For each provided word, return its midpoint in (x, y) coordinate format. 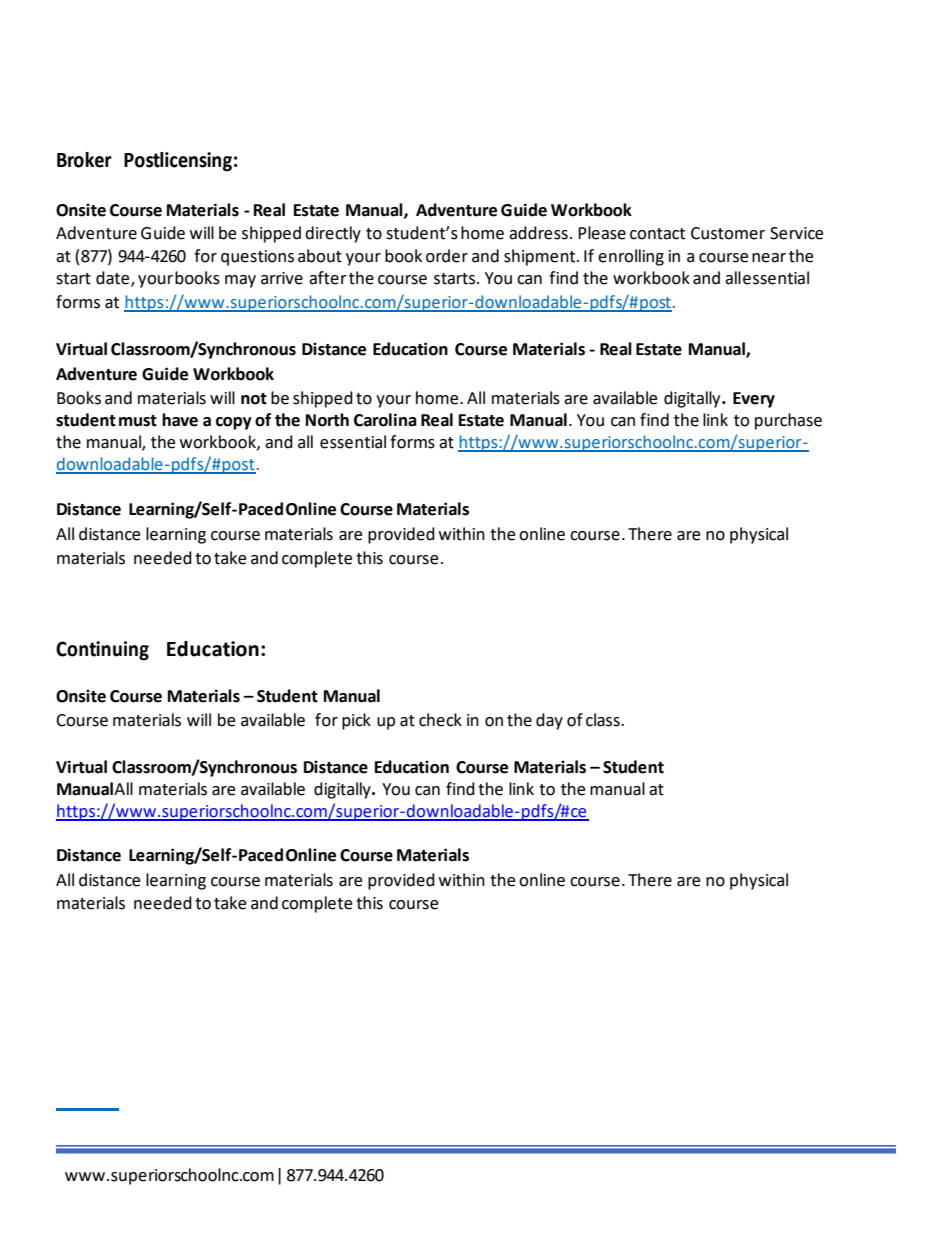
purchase (788, 421)
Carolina (385, 420)
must (138, 421)
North (327, 420)
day (549, 721)
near (769, 258)
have (180, 420)
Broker (84, 160)
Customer (728, 233)
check (440, 720)
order (447, 256)
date (114, 279)
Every (754, 400)
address (538, 233)
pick (356, 721)
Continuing (102, 651)
